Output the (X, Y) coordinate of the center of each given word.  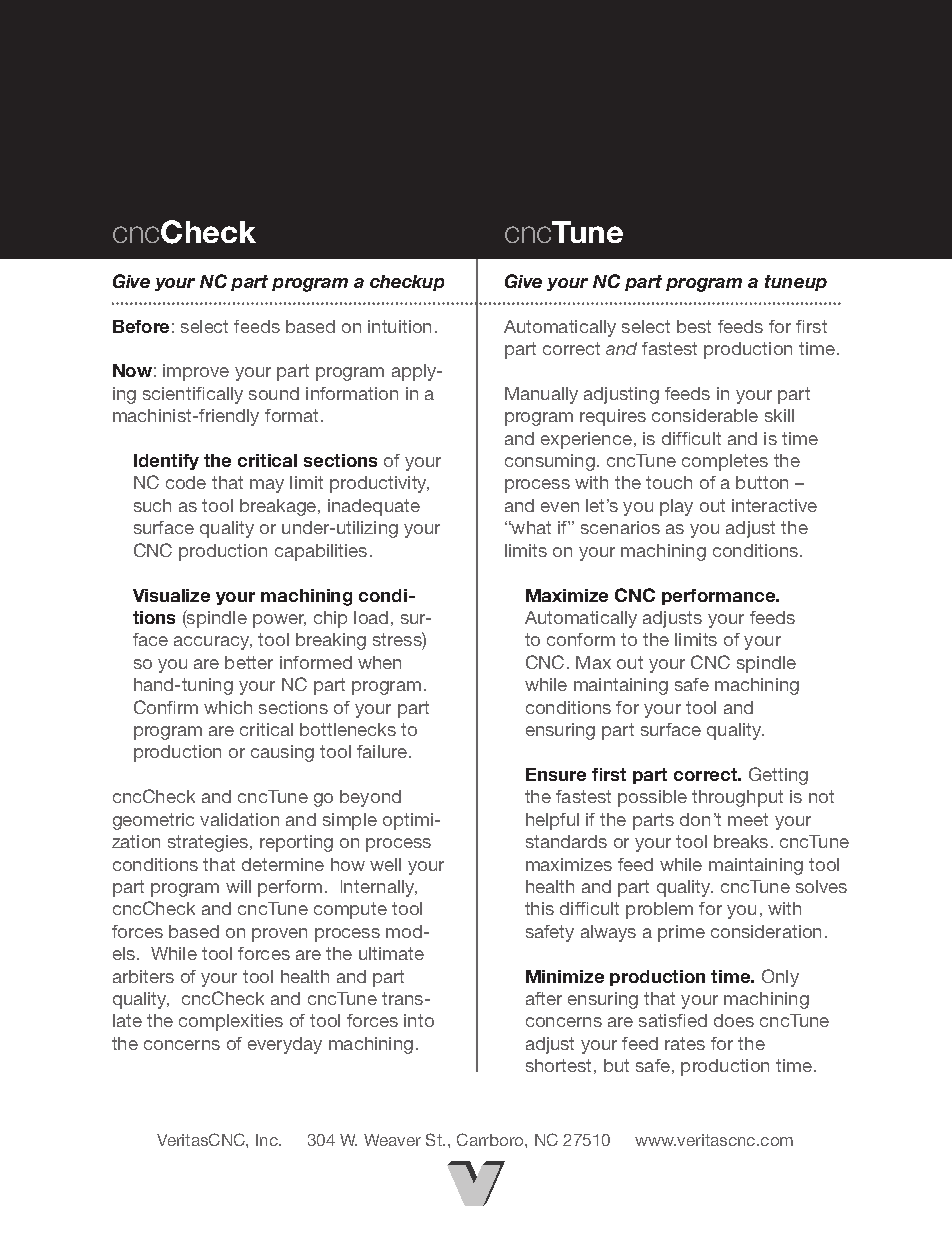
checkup (407, 283)
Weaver (392, 1140)
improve (196, 372)
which (228, 707)
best (694, 326)
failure (383, 751)
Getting (778, 776)
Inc (268, 1140)
